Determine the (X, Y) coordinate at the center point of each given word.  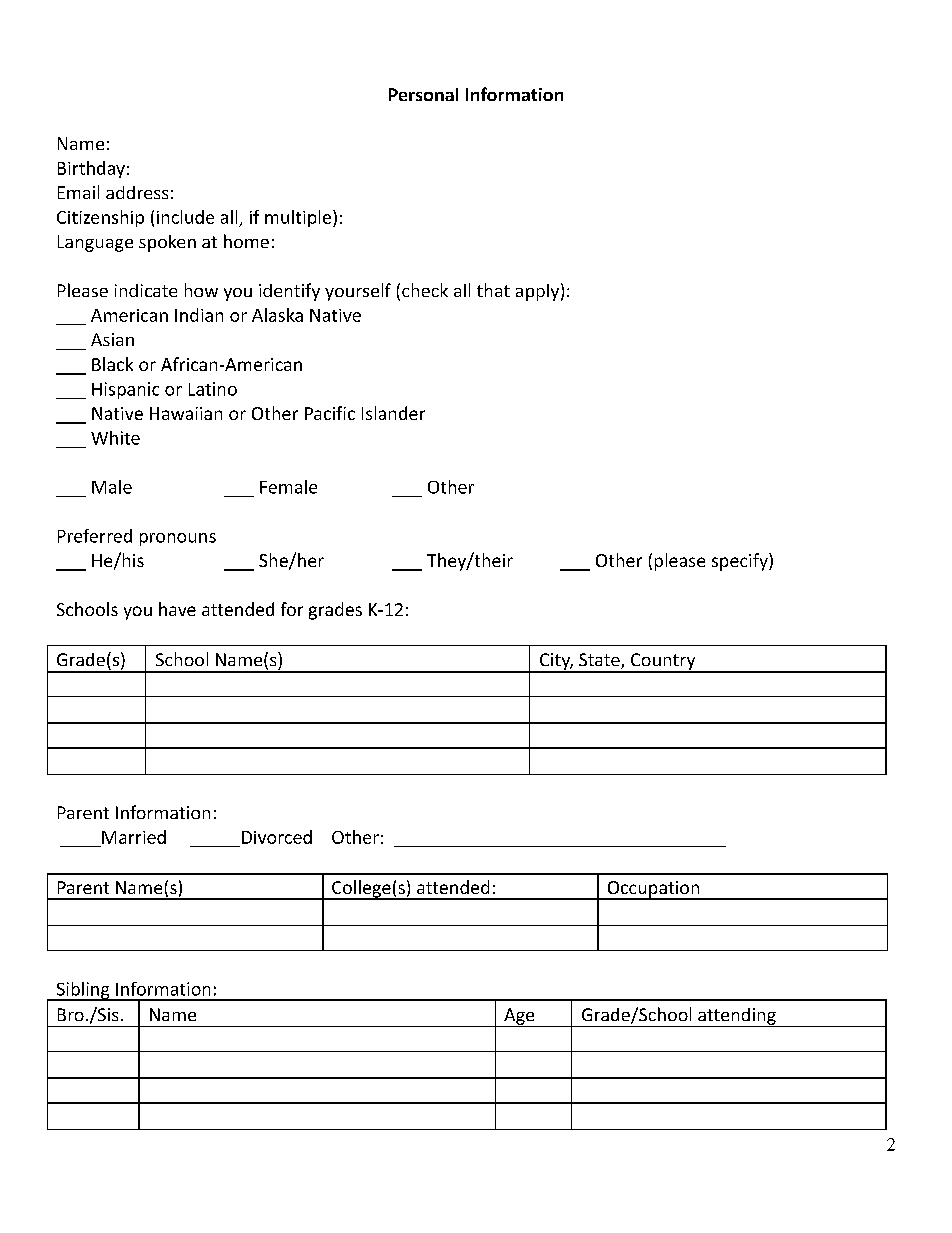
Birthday (91, 169)
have (177, 609)
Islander (393, 413)
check (425, 290)
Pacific (330, 413)
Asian (112, 339)
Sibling (83, 991)
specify (741, 562)
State (600, 661)
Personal (423, 94)
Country (663, 662)
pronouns (178, 539)
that (493, 290)
